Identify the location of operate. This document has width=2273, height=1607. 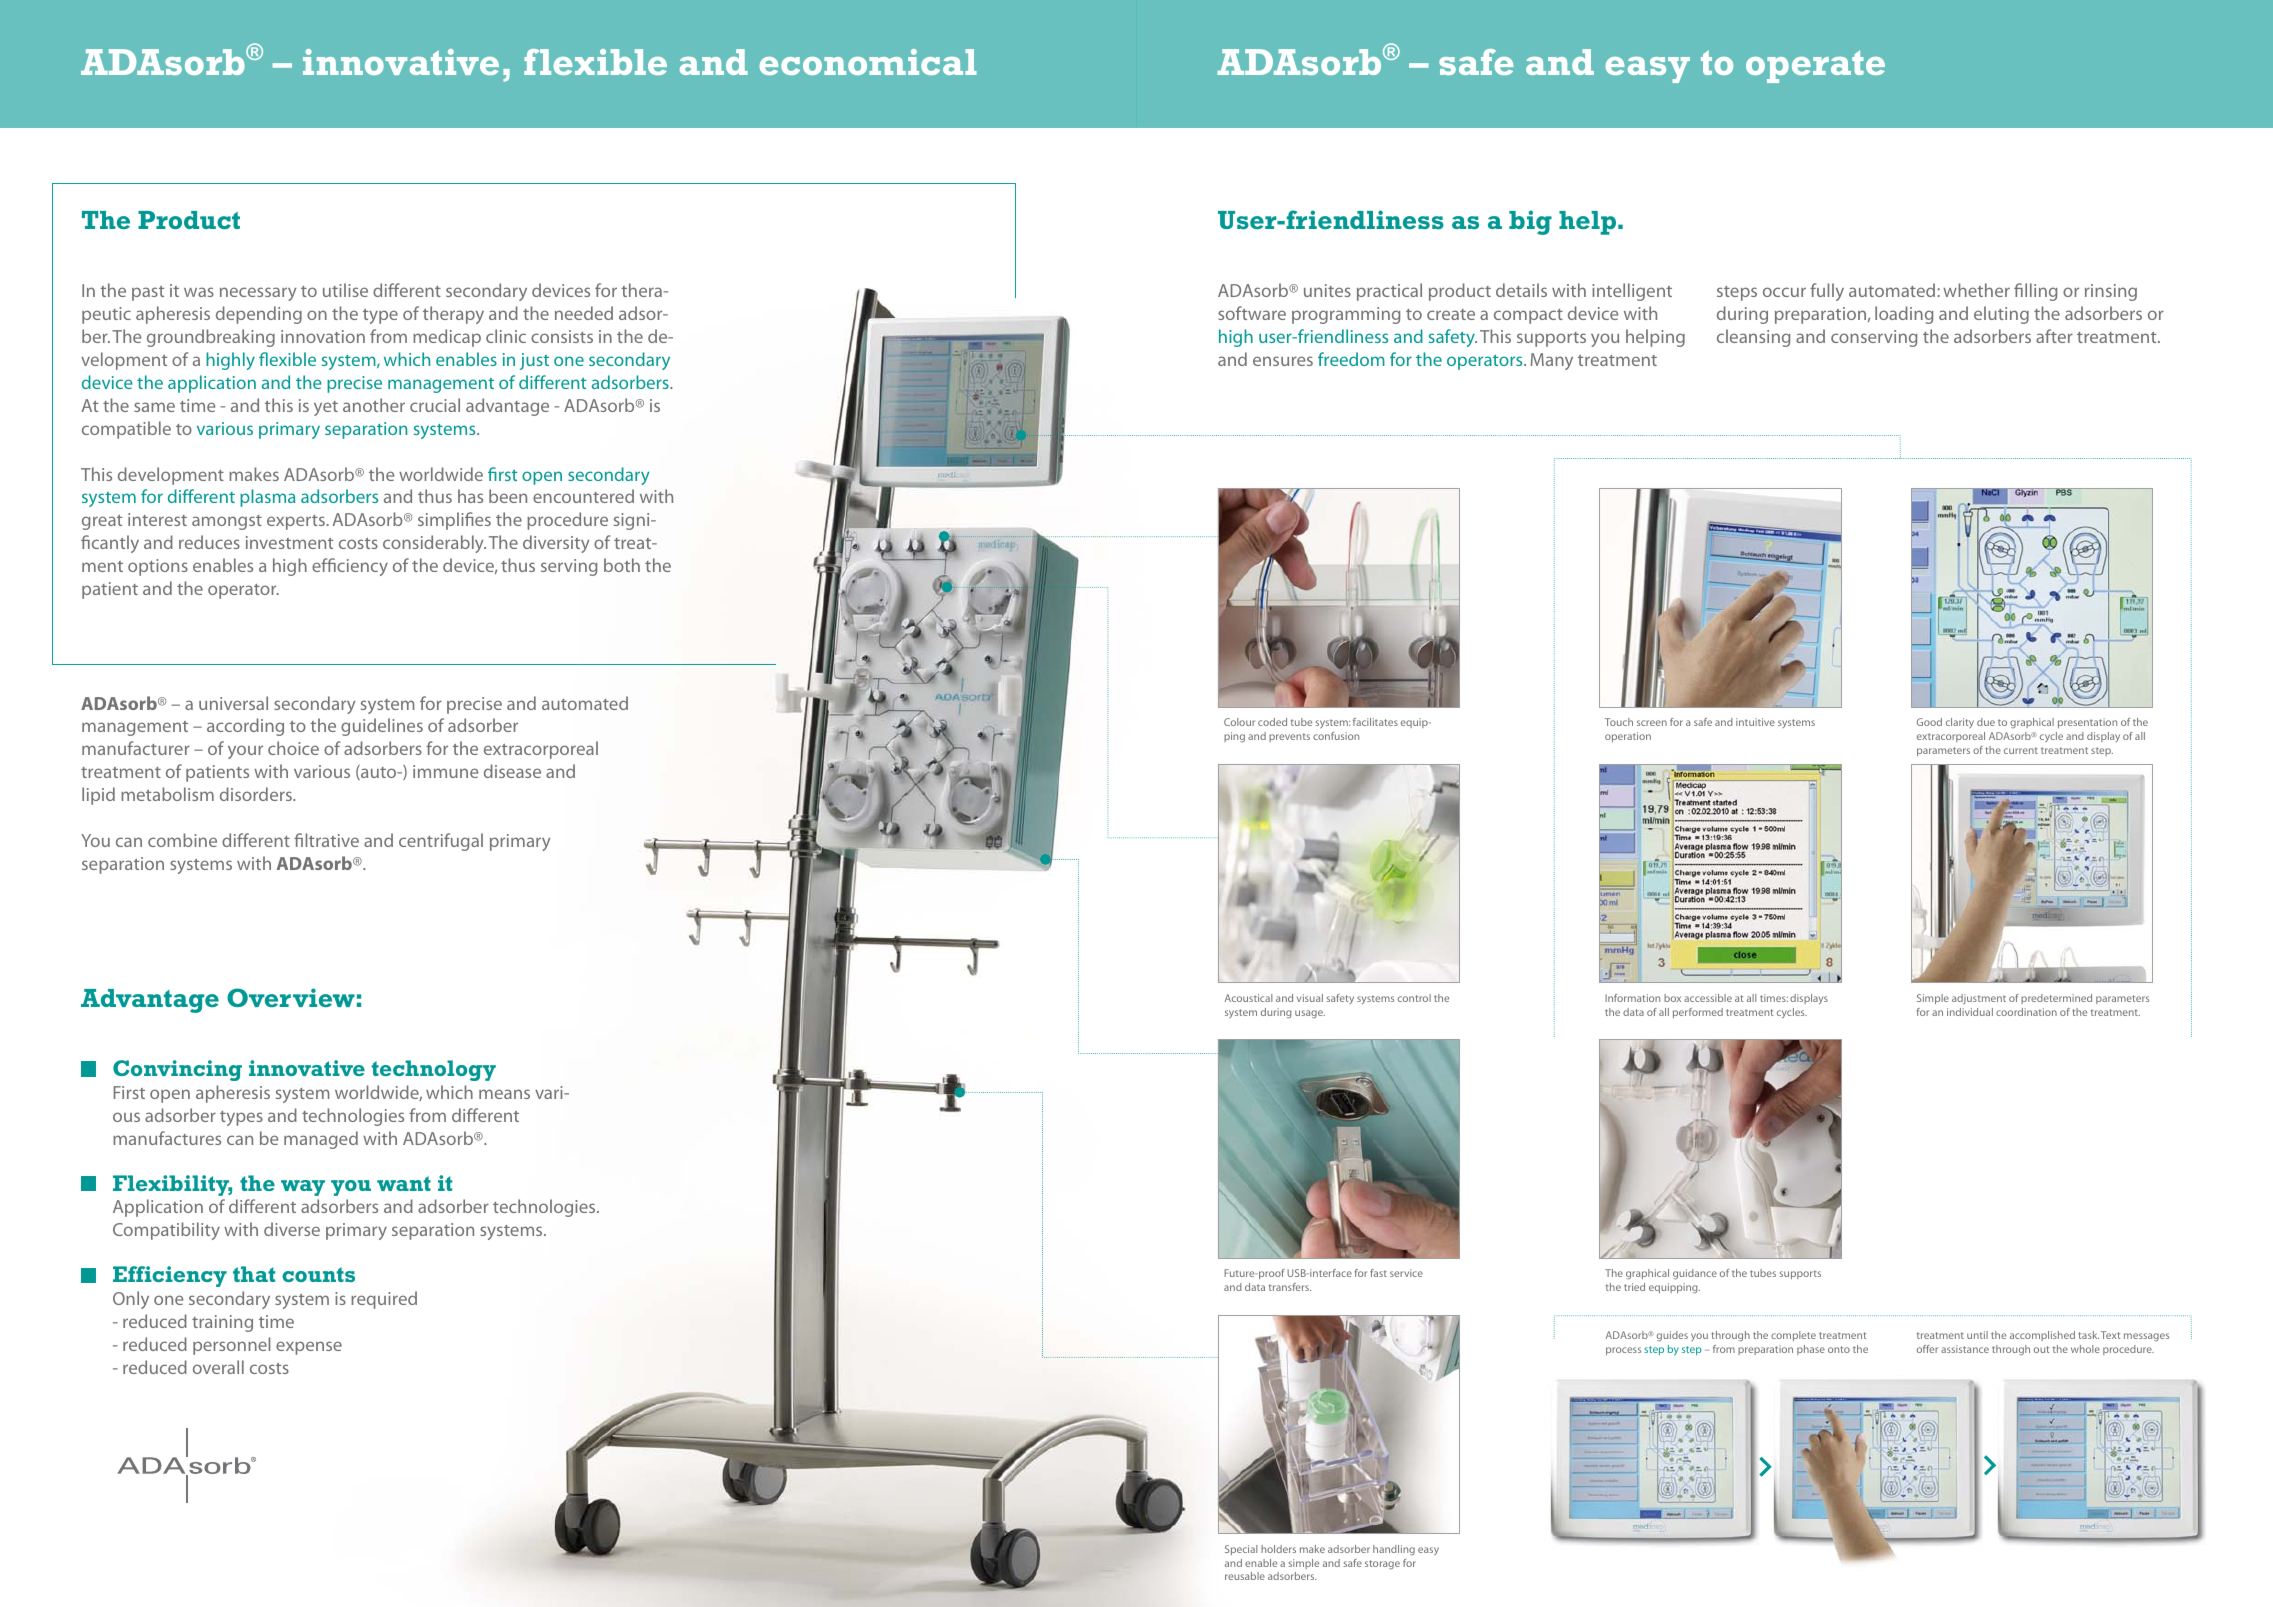
(1815, 67).
